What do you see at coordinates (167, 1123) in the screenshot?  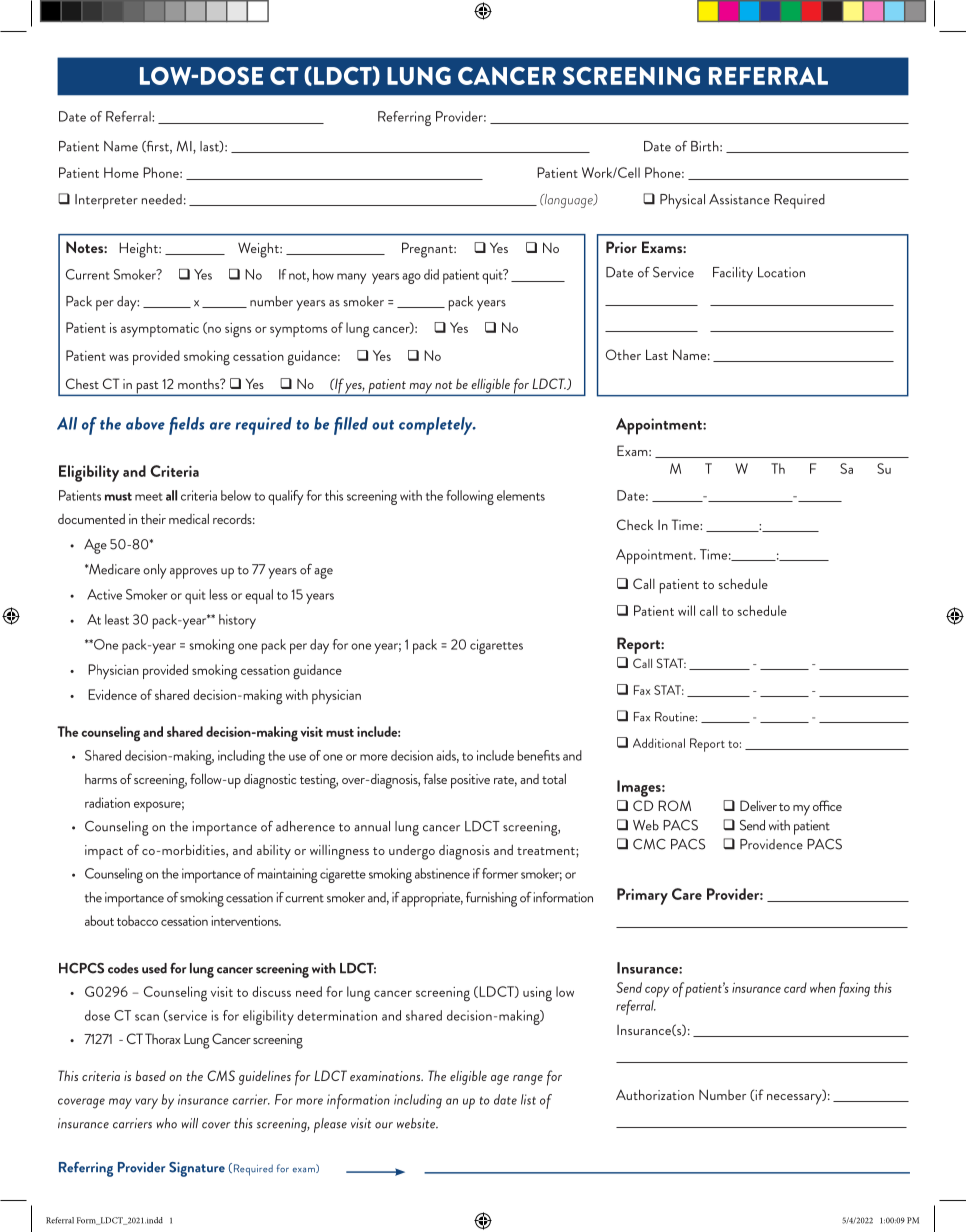 I see `who` at bounding box center [167, 1123].
